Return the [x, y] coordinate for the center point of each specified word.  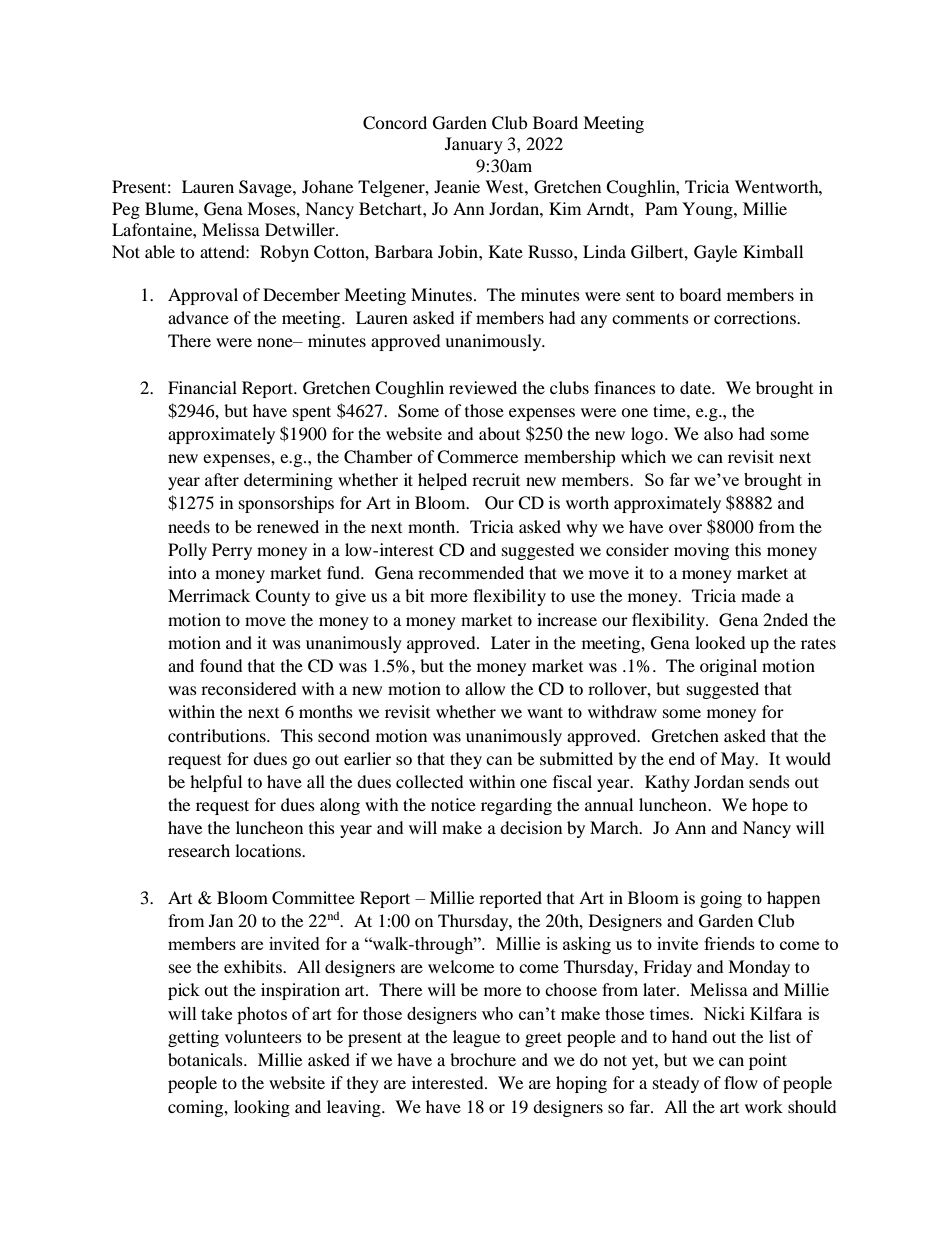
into [182, 572]
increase [567, 619]
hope [770, 806]
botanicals [206, 1059]
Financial [202, 387]
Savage [266, 188]
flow [741, 1082]
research [199, 850]
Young [708, 210]
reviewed [483, 387]
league [476, 1038]
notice [453, 804]
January [474, 145]
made [761, 595]
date [697, 387]
